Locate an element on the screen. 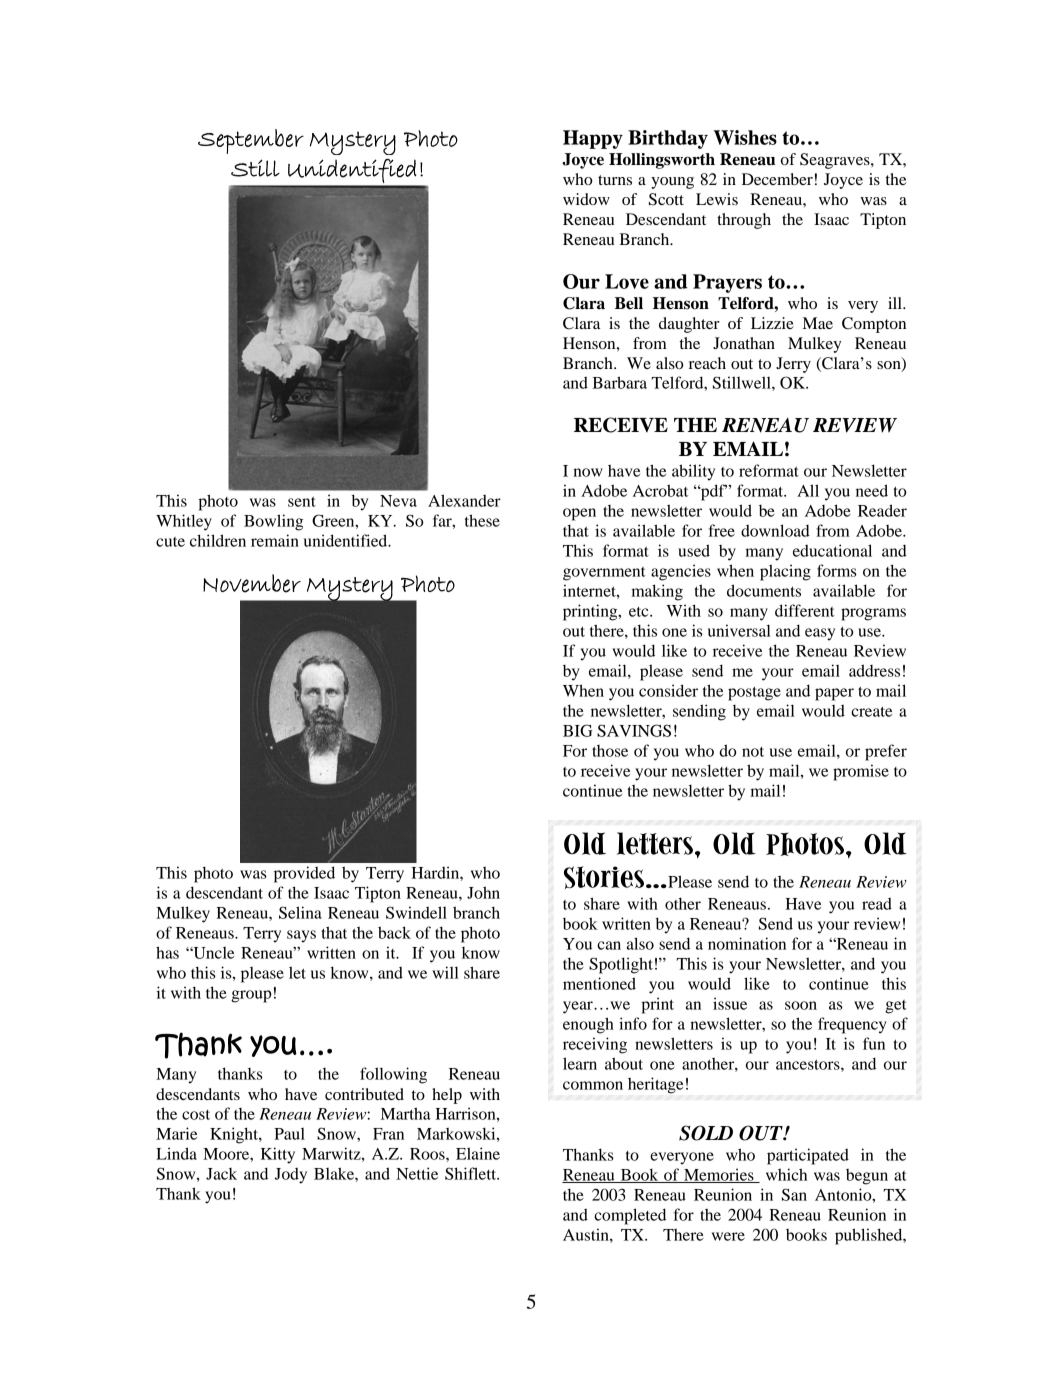 This screenshot has width=1063, height=1376. November is located at coordinates (252, 583).
